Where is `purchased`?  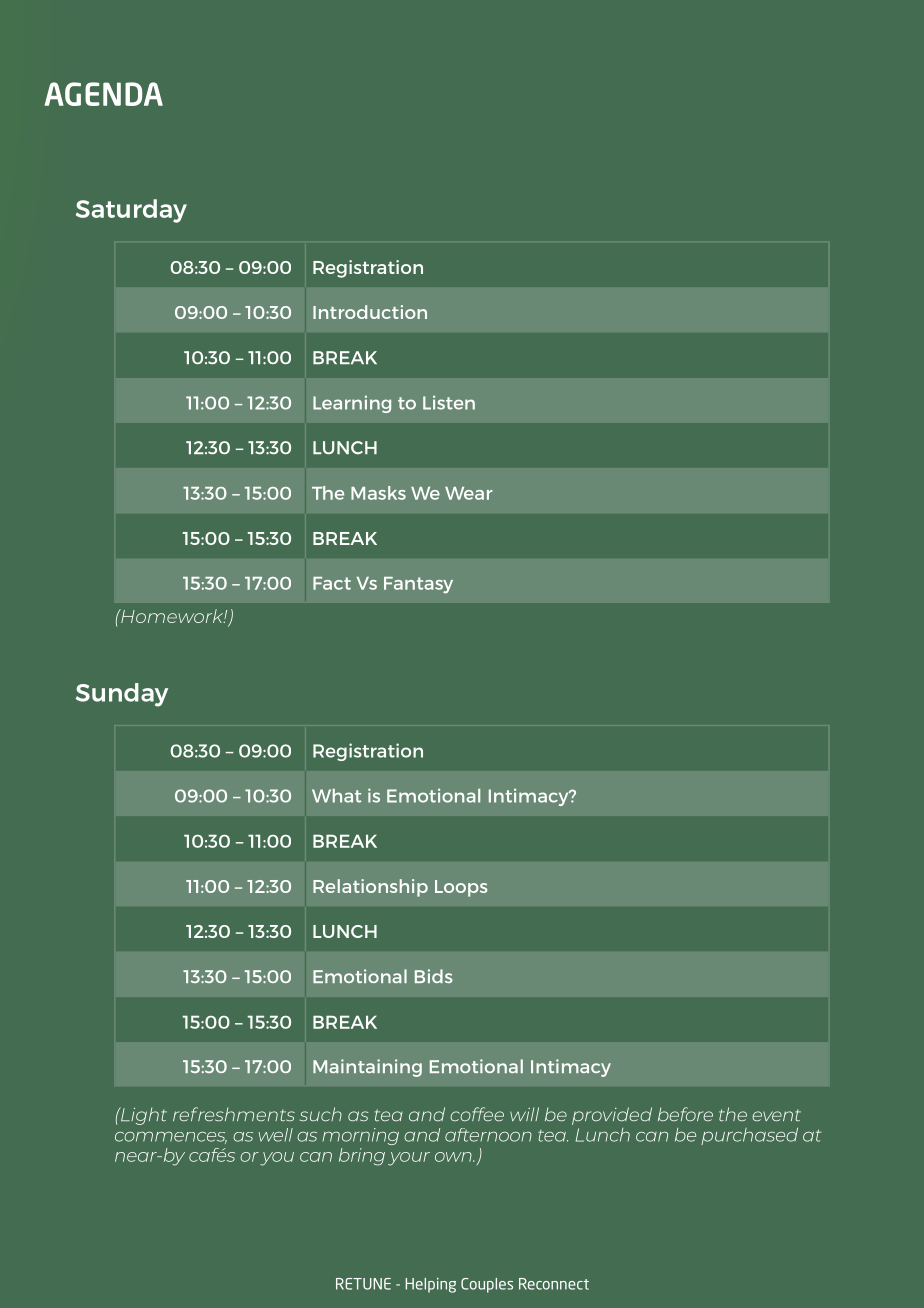 purchased is located at coordinates (749, 1136).
